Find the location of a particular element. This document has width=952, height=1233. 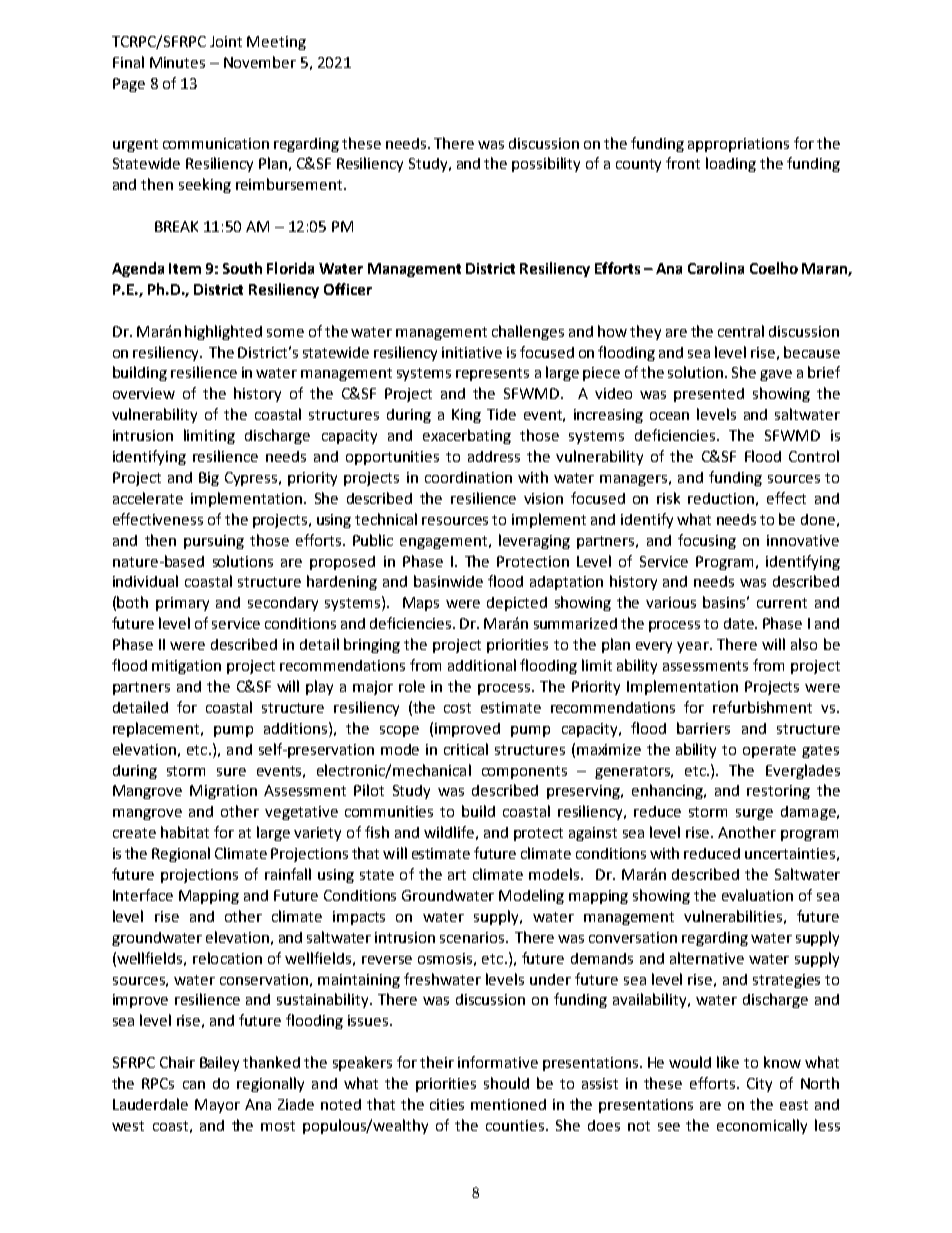

central is located at coordinates (741, 331).
